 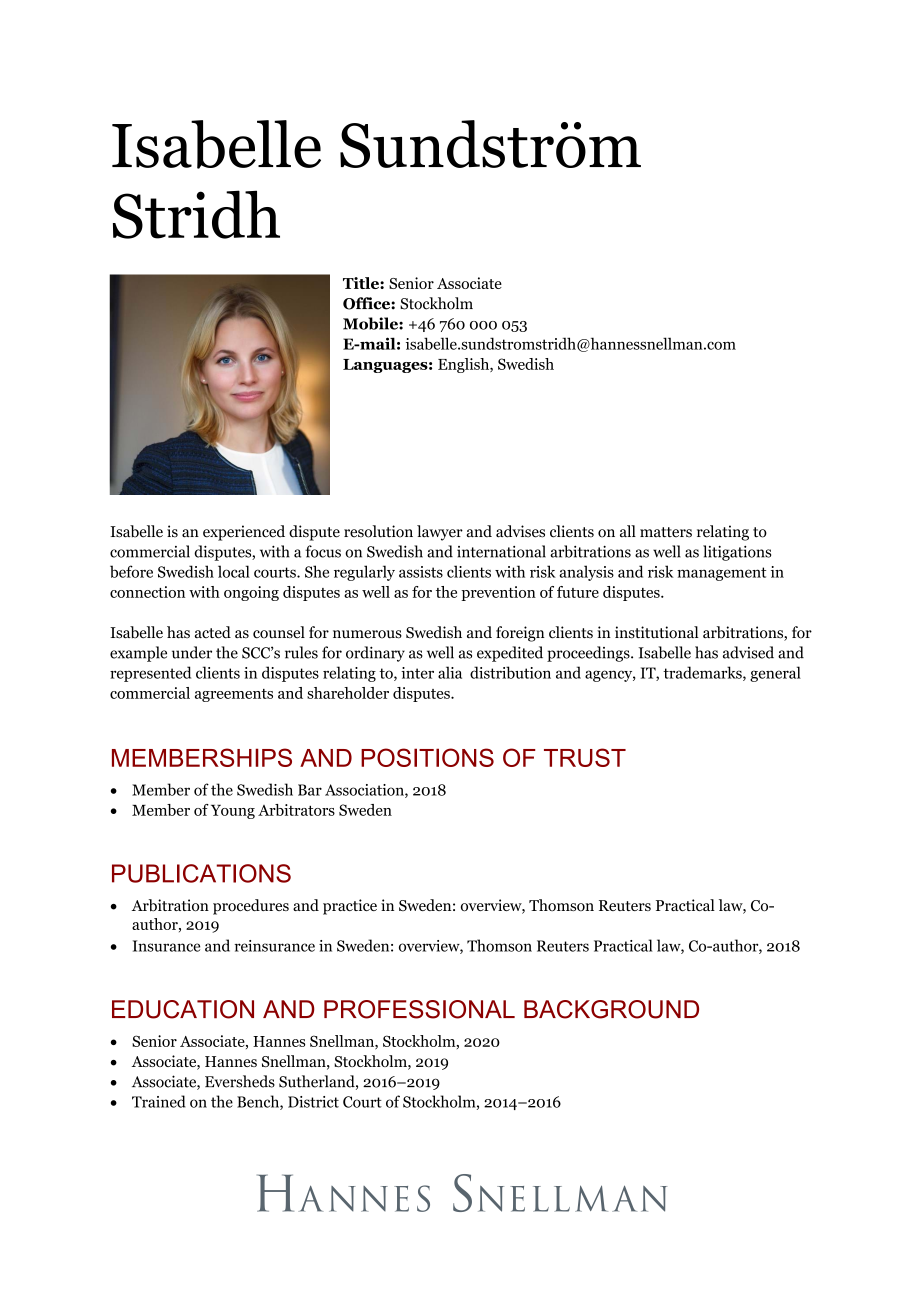 I want to click on procedures, so click(x=251, y=907).
